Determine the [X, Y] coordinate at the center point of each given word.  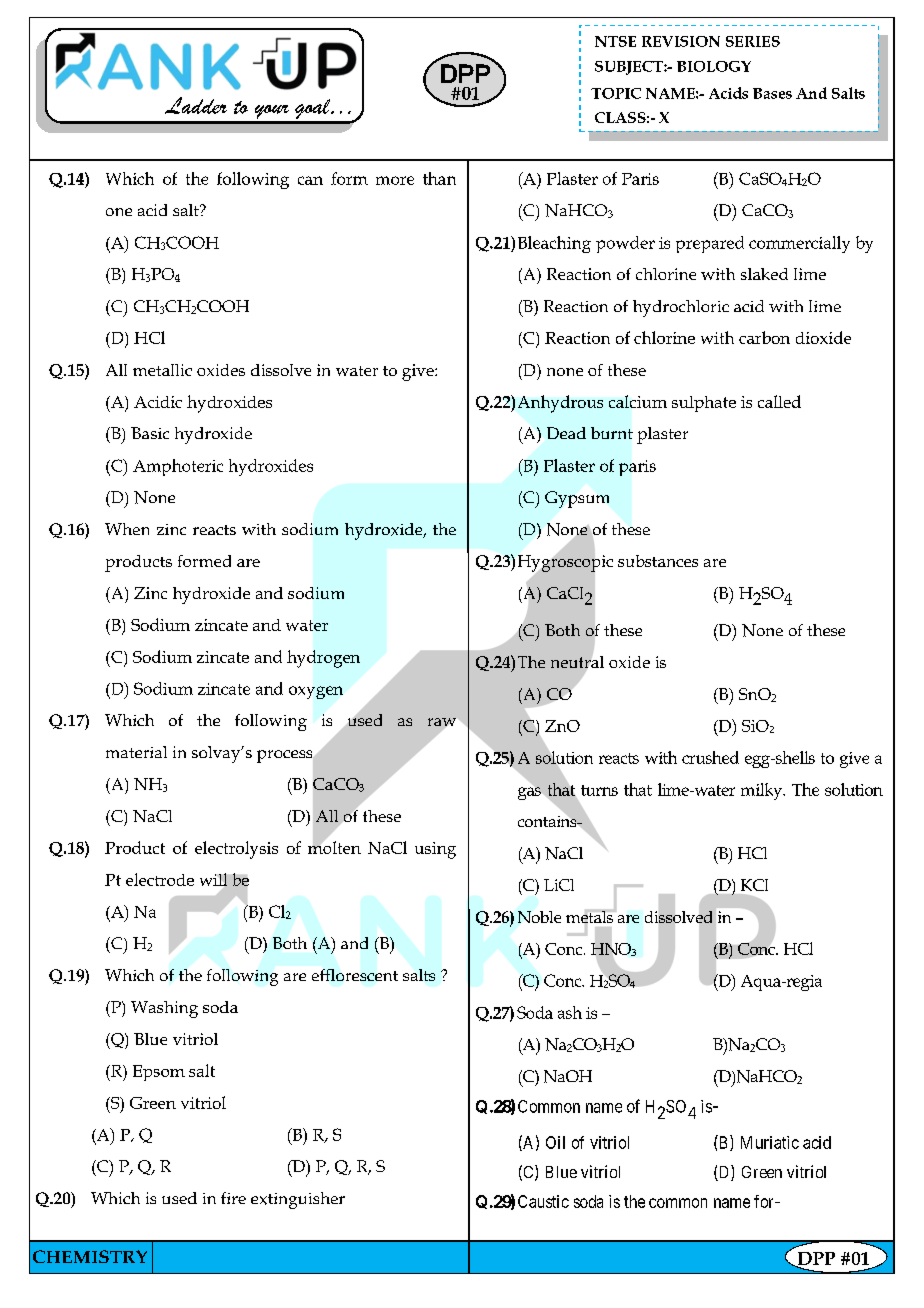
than [439, 178]
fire [233, 1198]
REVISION [681, 41]
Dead [566, 433]
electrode [160, 879]
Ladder [196, 105]
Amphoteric [178, 467]
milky [763, 791]
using [435, 850]
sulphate [704, 404]
